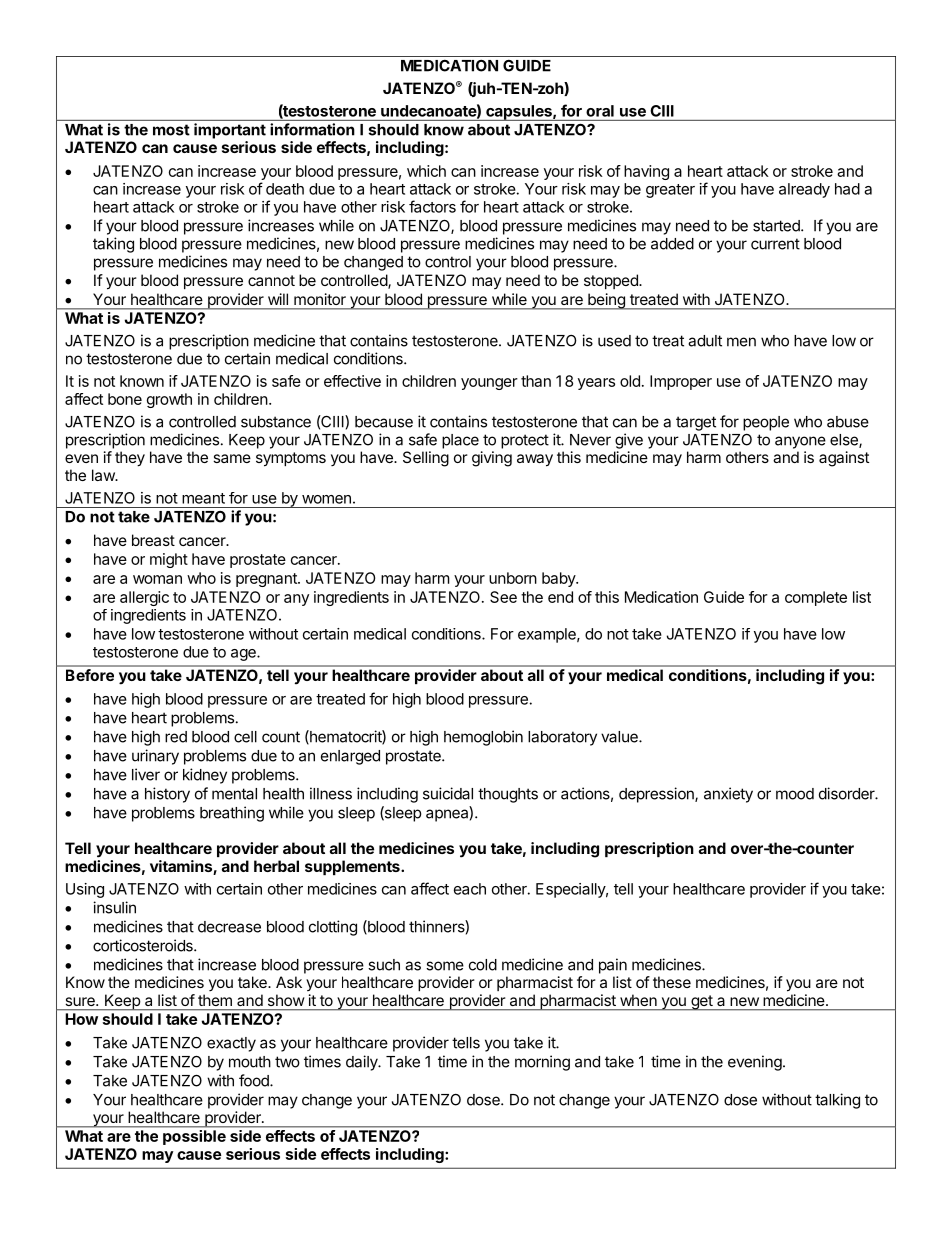 The width and height of the screenshot is (952, 1233). Describe the element at coordinates (194, 1137) in the screenshot. I see `possible` at that location.
